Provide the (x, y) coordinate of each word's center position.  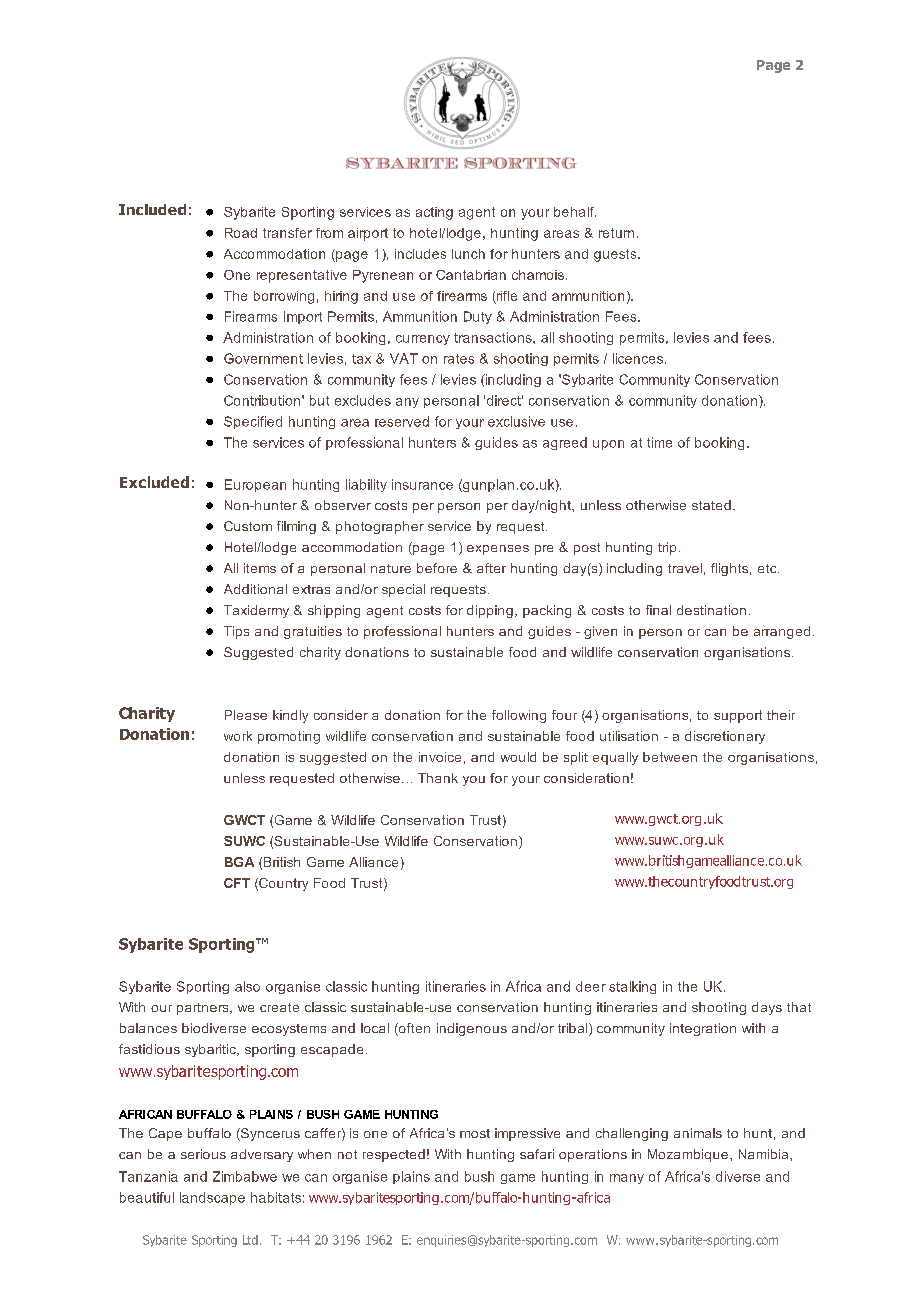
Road (241, 233)
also (247, 986)
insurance (422, 484)
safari (537, 1154)
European (255, 485)
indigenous (472, 1029)
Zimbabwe (245, 1176)
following (519, 716)
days (767, 1008)
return (616, 233)
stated (711, 505)
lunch (468, 254)
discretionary (725, 737)
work (238, 736)
